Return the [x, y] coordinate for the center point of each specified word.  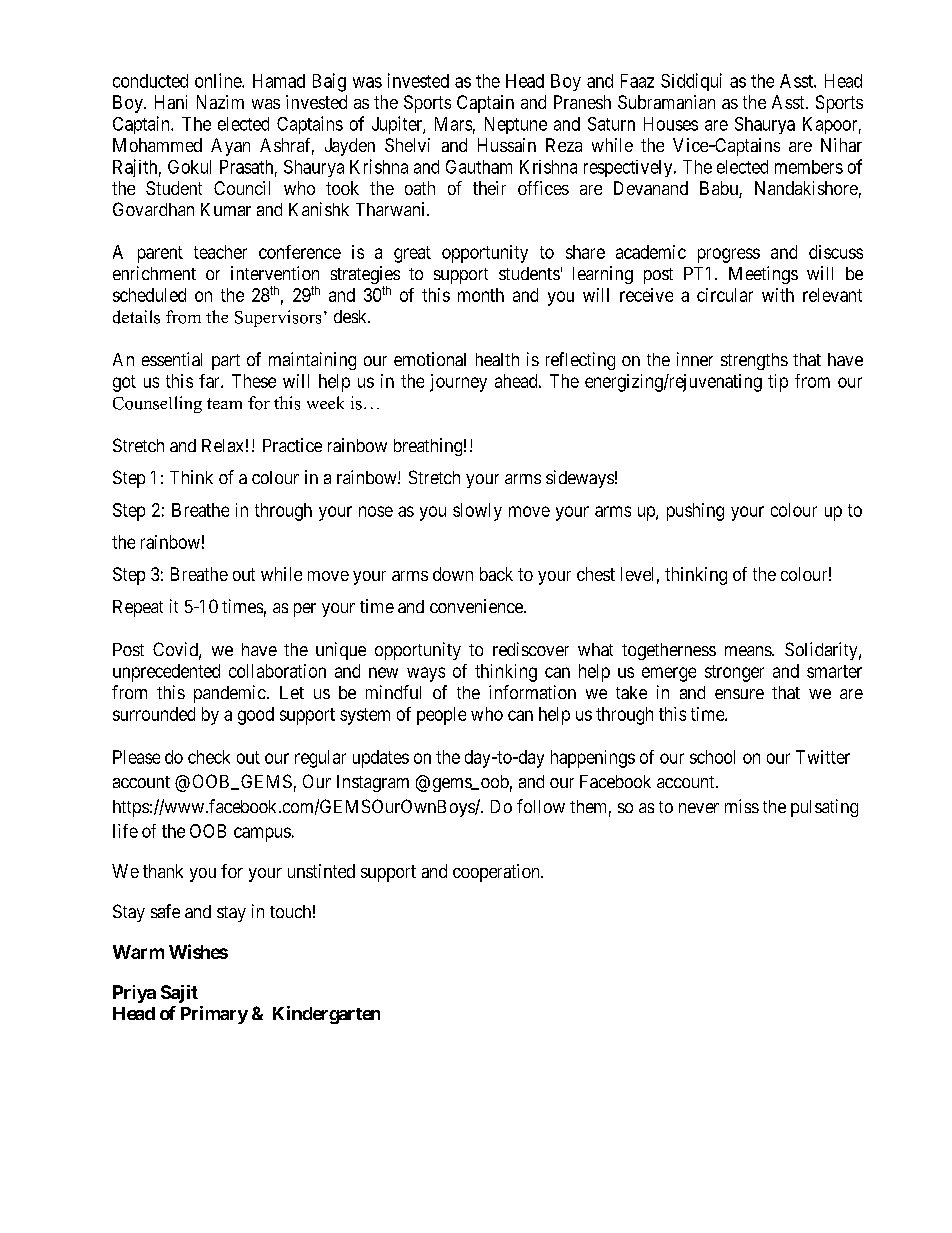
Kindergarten [326, 1015]
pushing [695, 512]
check [209, 757]
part [226, 362]
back [496, 574]
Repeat [138, 608]
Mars [453, 124]
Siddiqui [691, 82]
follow [541, 806]
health [497, 359]
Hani [171, 102]
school [712, 757]
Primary [214, 1015]
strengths [754, 361]
